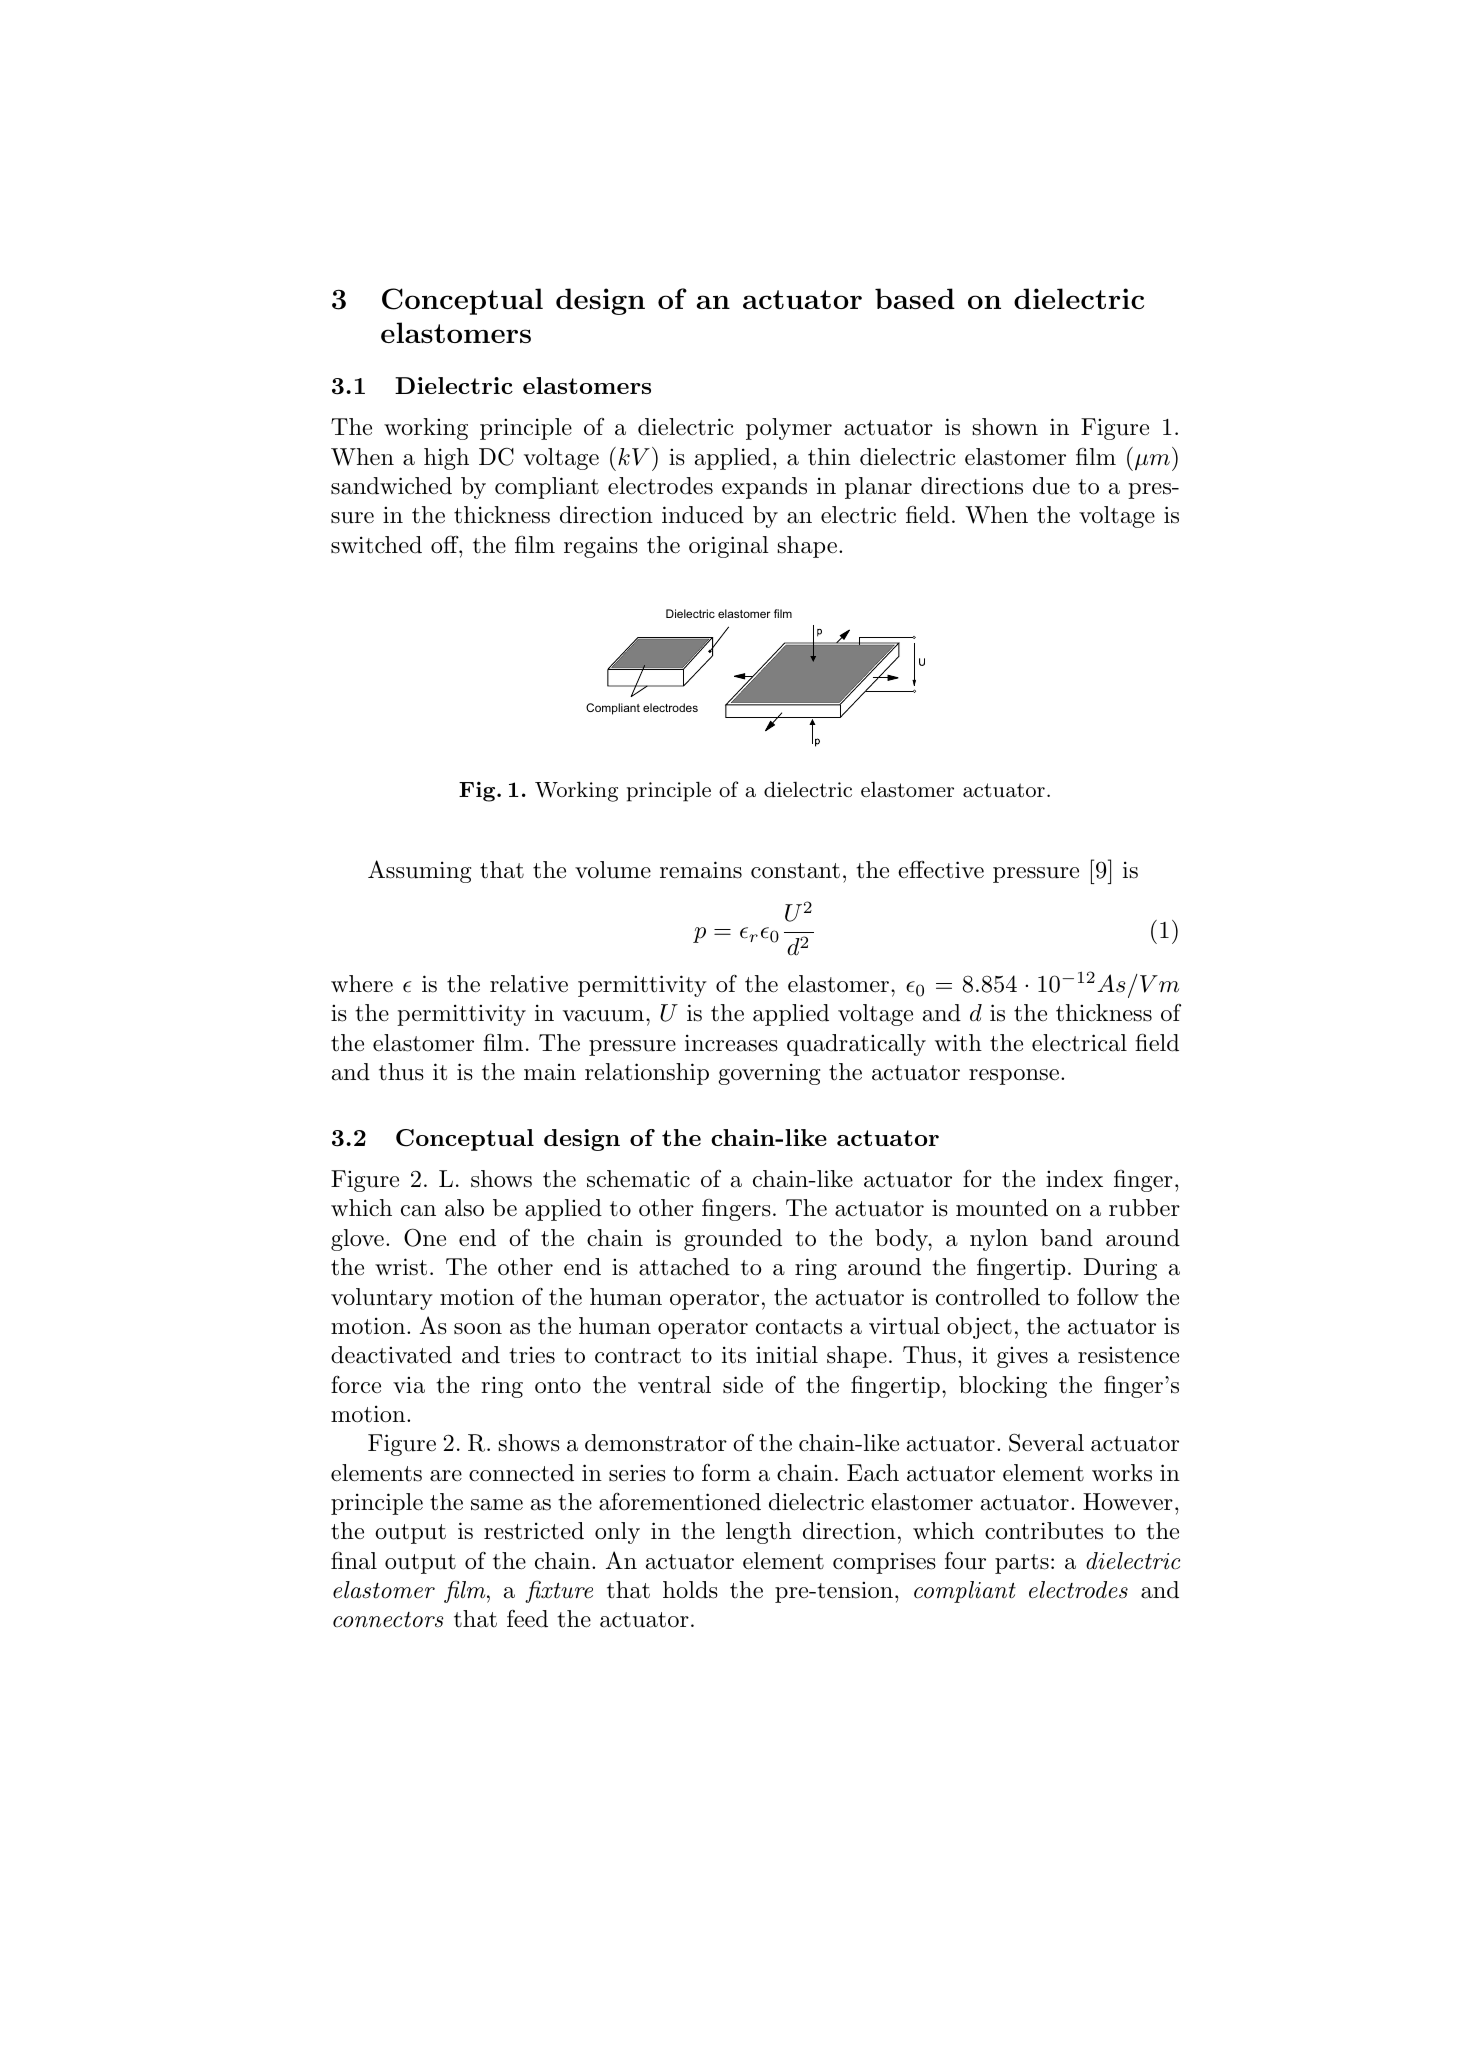 This screenshot has width=1461, height=2067. Describe the element at coordinates (728, 547) in the screenshot. I see `original` at that location.
